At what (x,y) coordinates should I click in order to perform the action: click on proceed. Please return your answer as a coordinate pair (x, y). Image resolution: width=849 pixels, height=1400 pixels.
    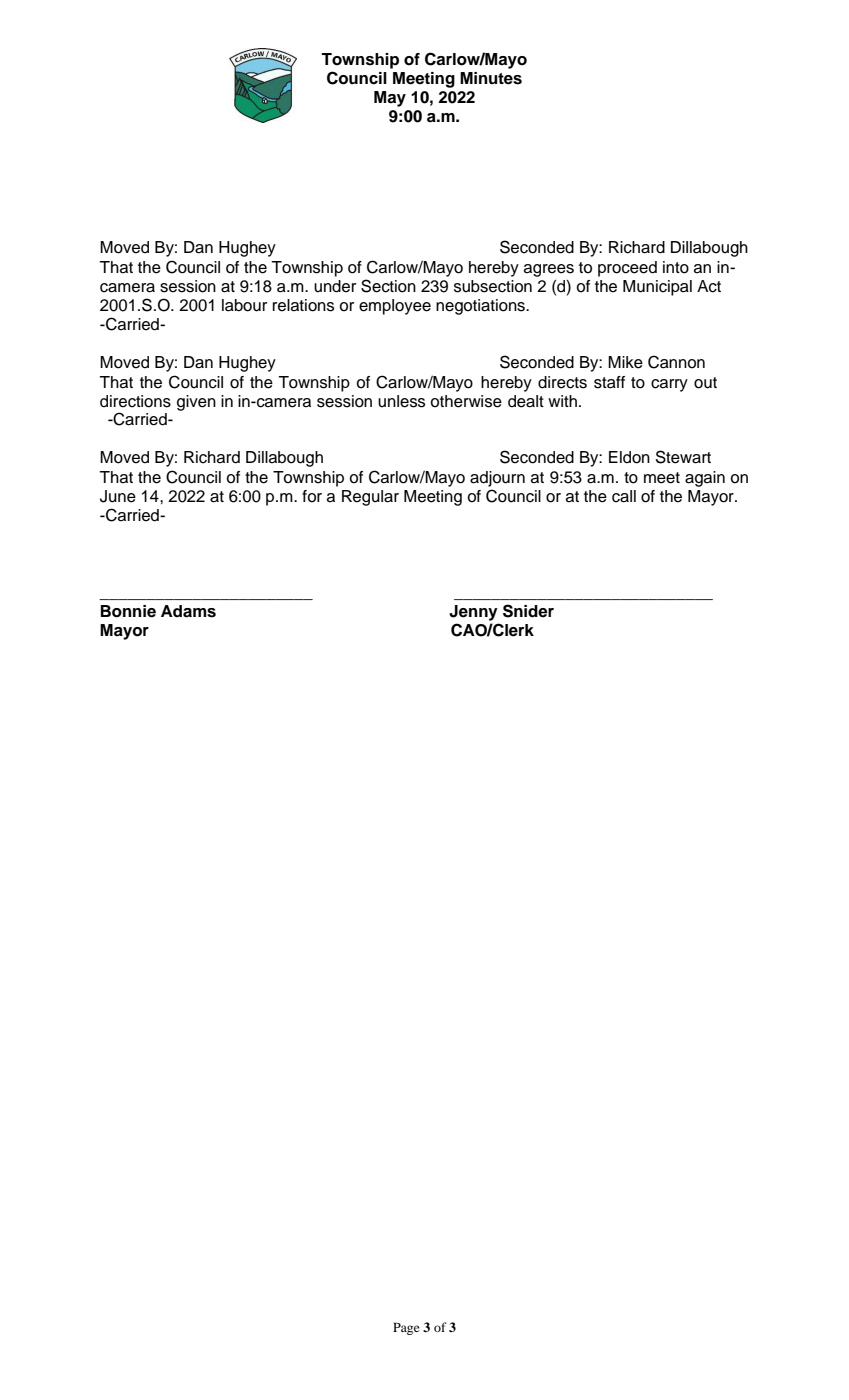
    Looking at the image, I should click on (627, 269).
